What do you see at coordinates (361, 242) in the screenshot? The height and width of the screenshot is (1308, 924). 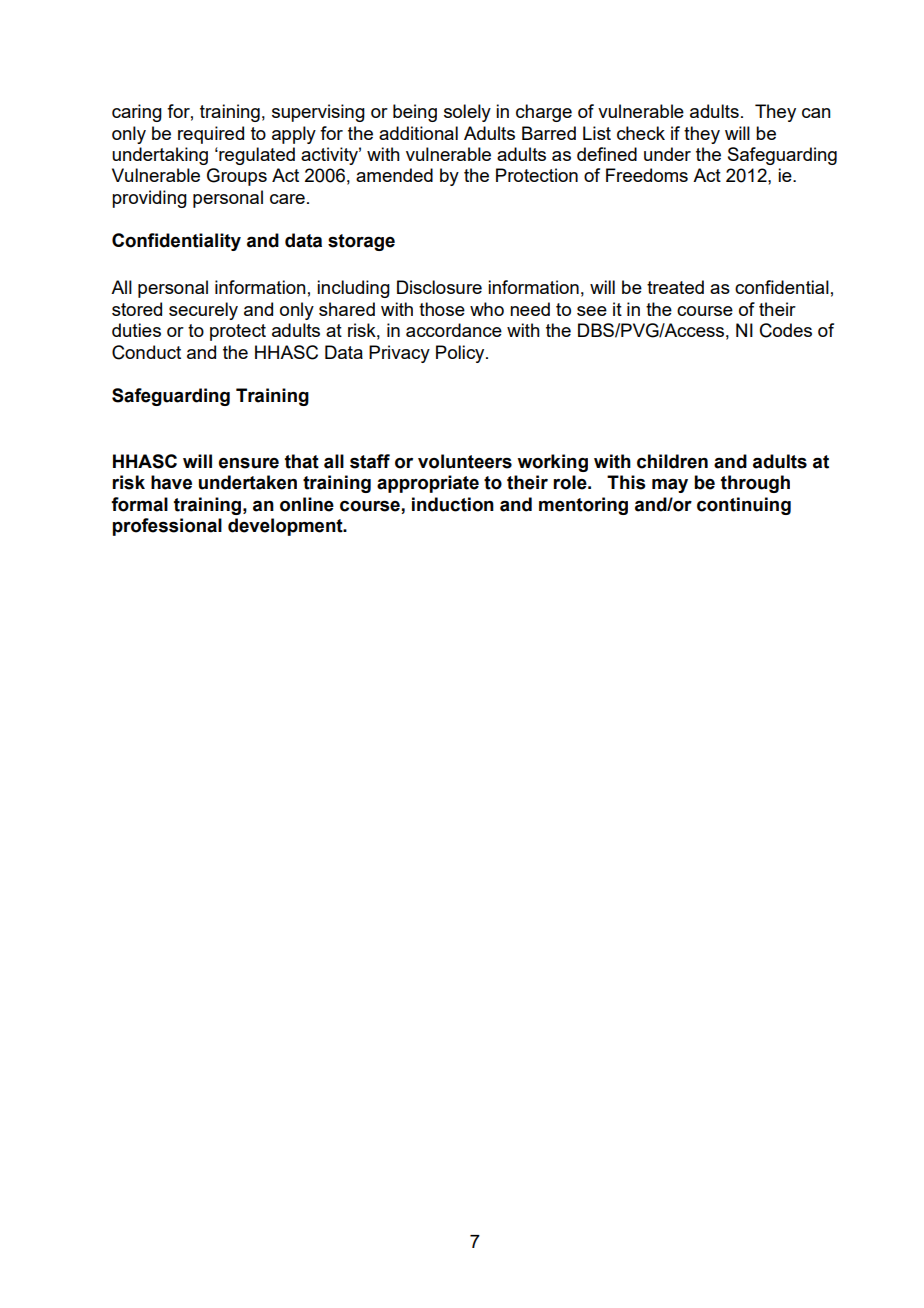 I see `storage` at bounding box center [361, 242].
